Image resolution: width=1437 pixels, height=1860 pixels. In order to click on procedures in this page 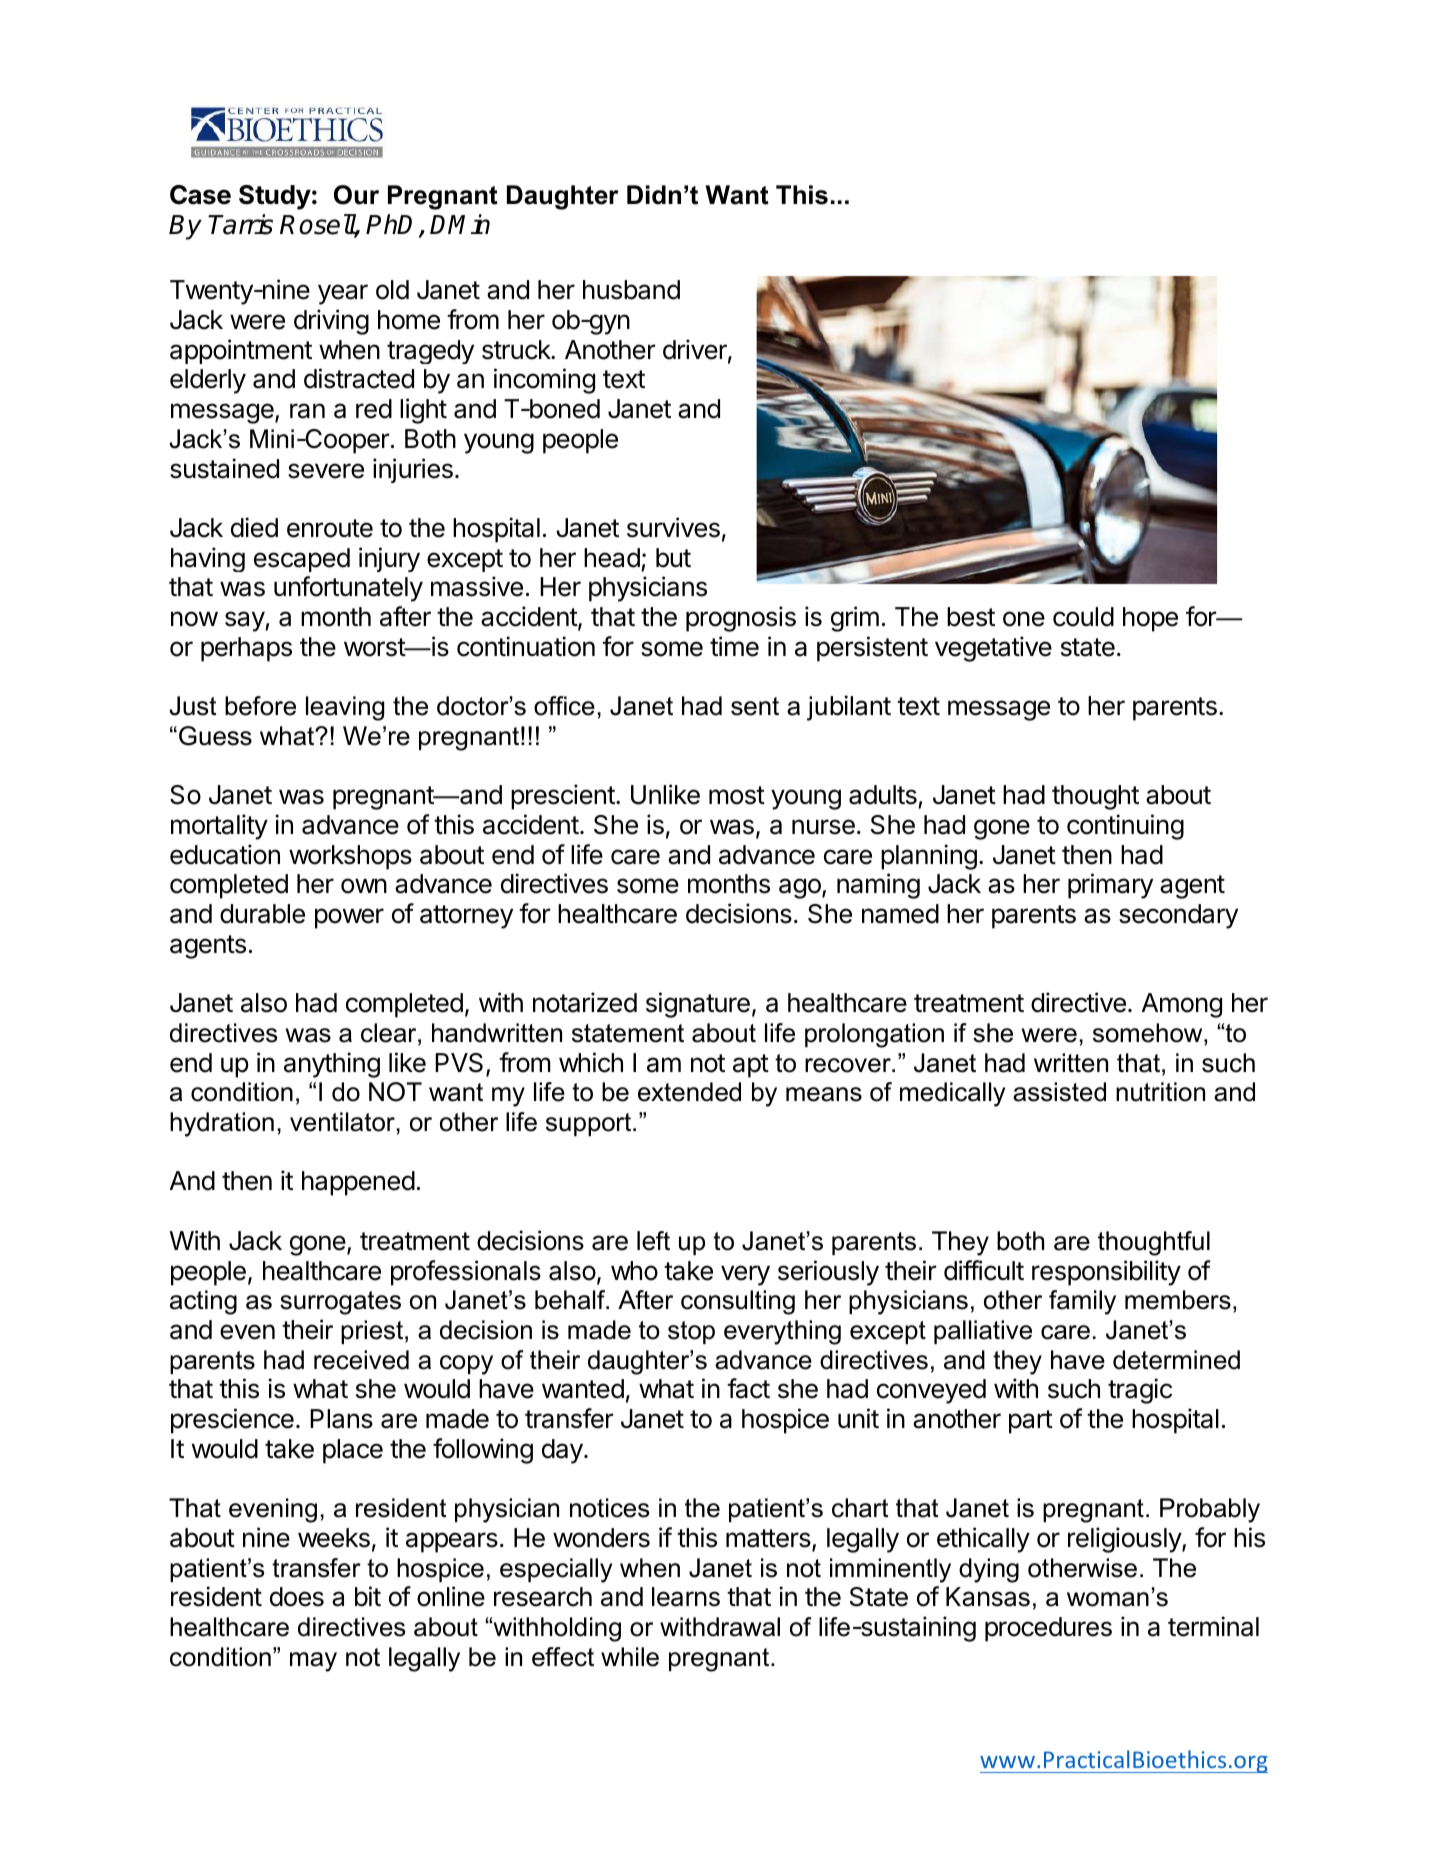, I will do `click(1048, 1629)`.
